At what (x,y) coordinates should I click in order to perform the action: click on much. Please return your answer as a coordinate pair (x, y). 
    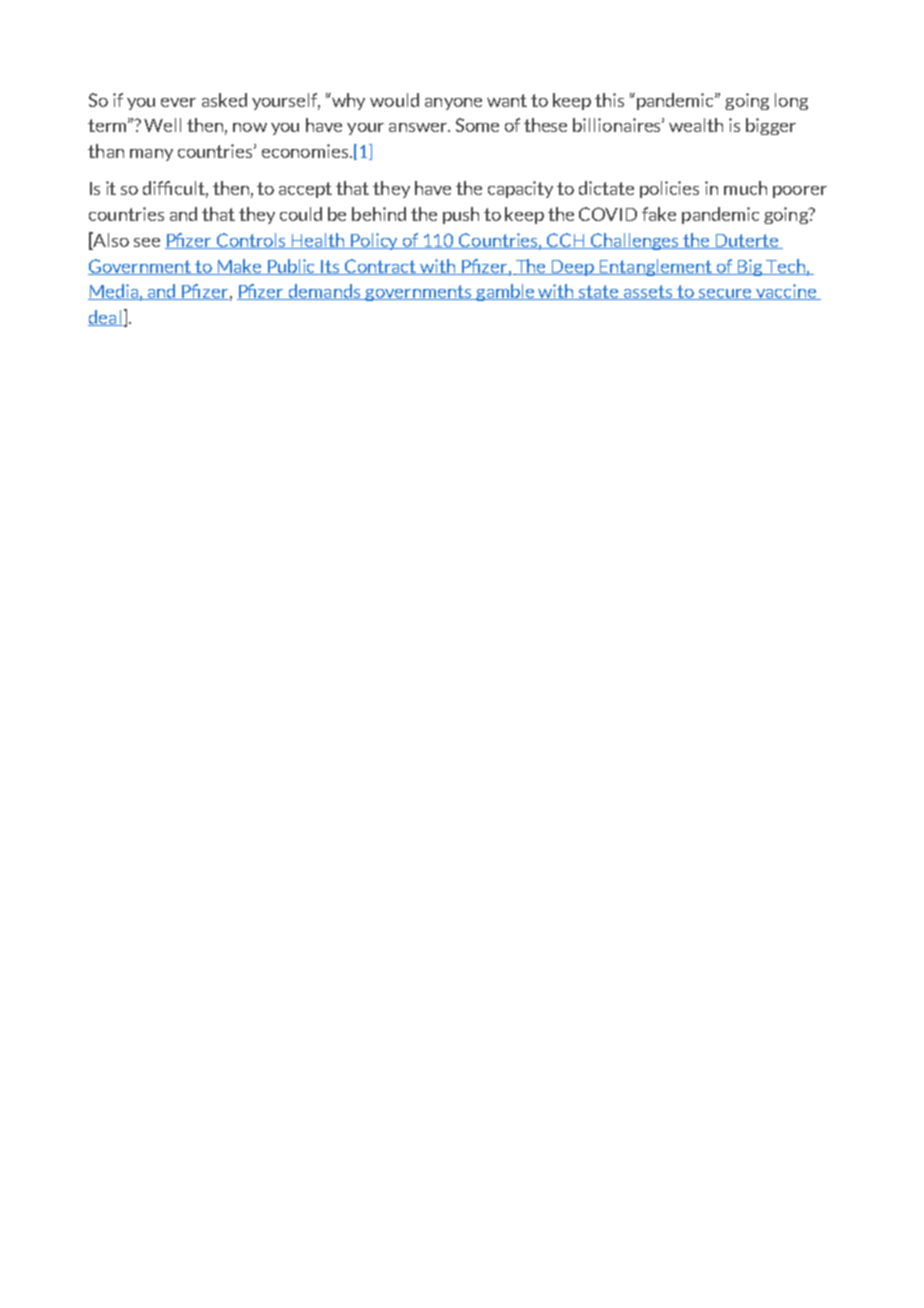
    Looking at the image, I should click on (745, 188).
